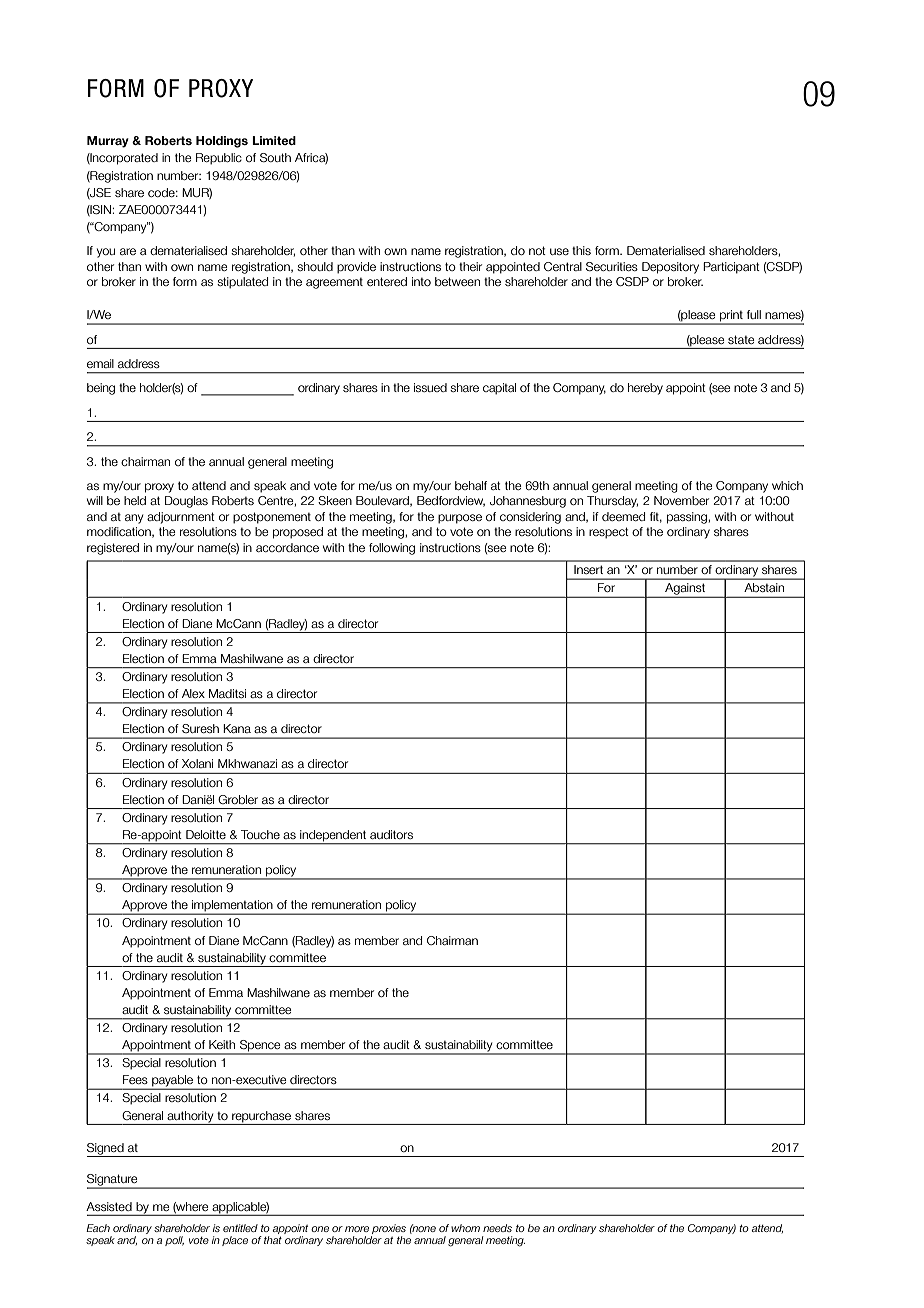  I want to click on independent, so click(333, 837).
